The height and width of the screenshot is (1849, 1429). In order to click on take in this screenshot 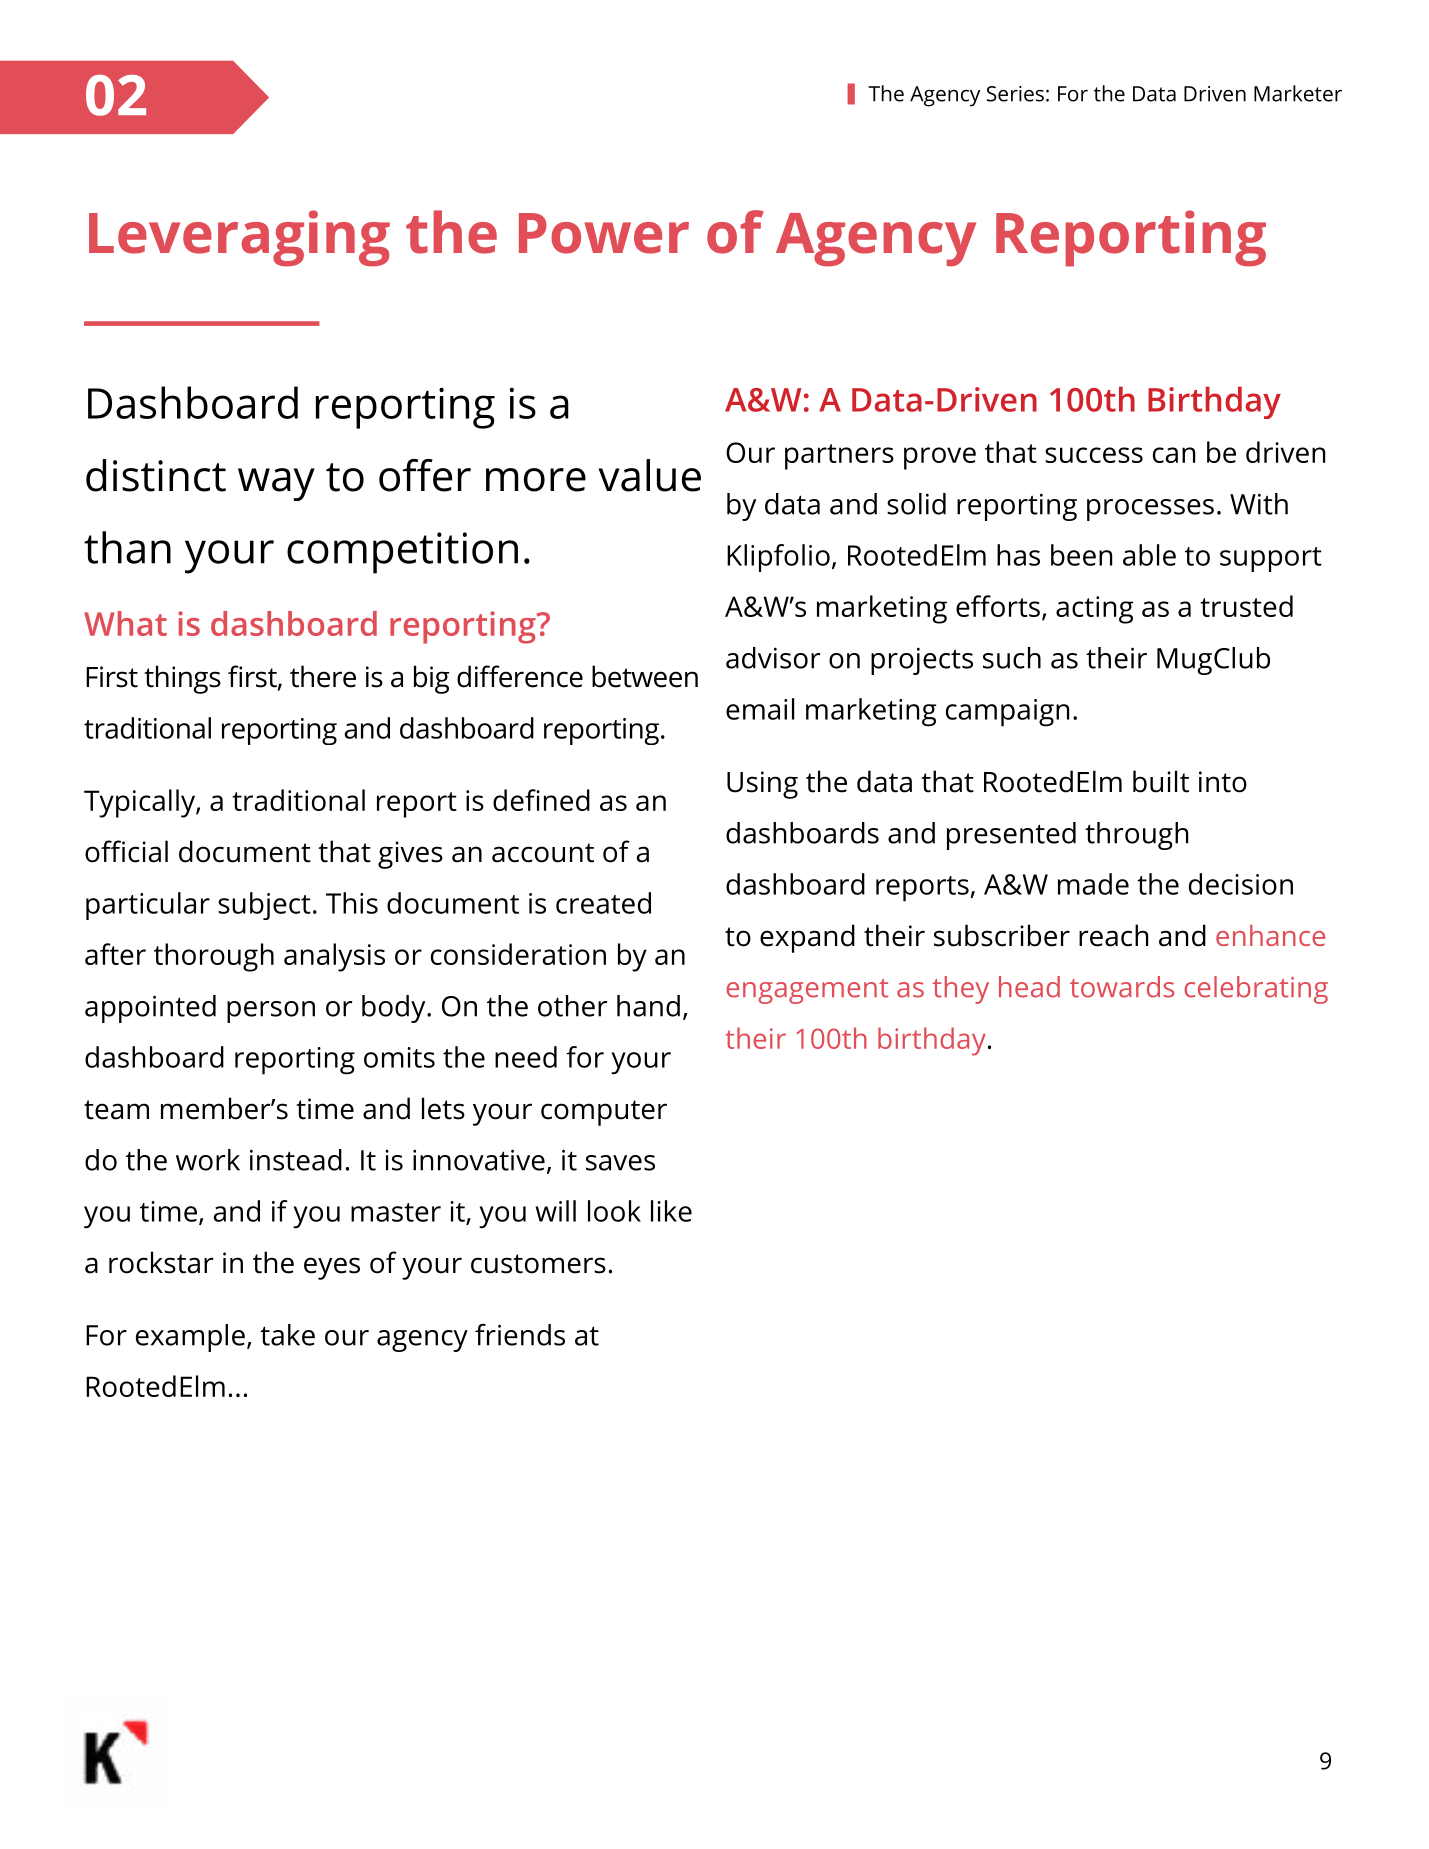, I will do `click(287, 1335)`.
